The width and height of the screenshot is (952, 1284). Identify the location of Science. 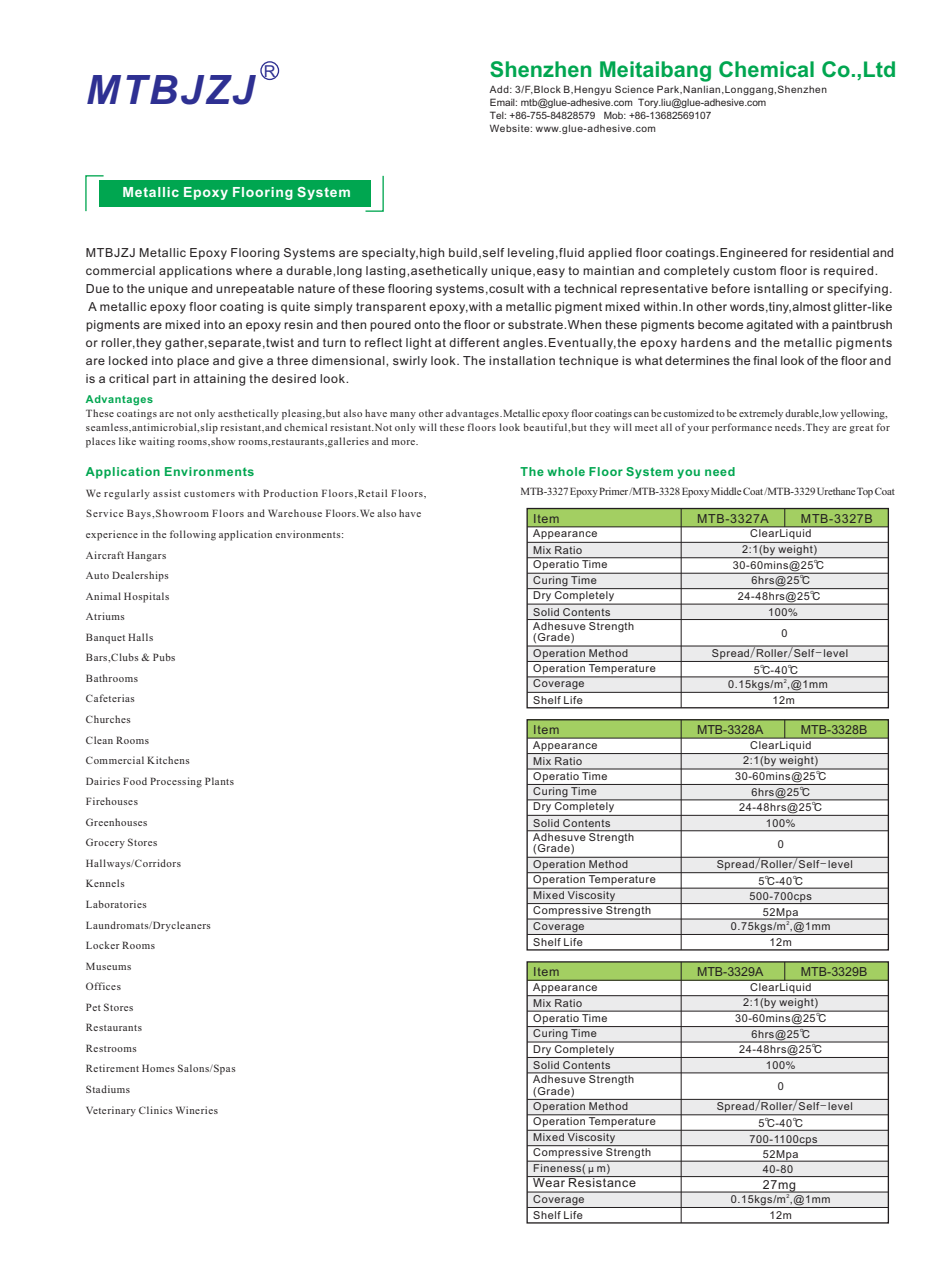
(634, 89).
